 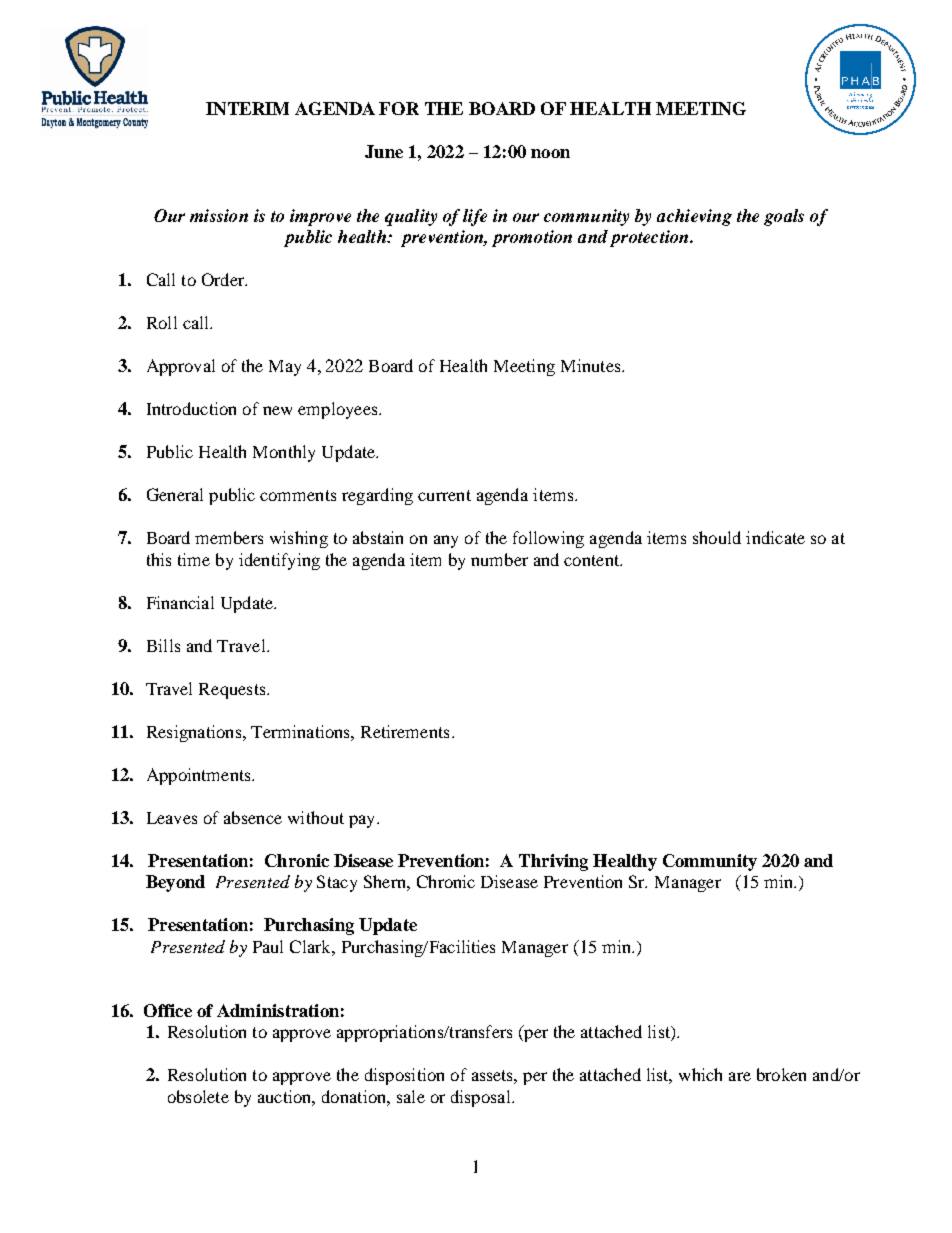 What do you see at coordinates (694, 217) in the screenshot?
I see `achieving` at bounding box center [694, 217].
